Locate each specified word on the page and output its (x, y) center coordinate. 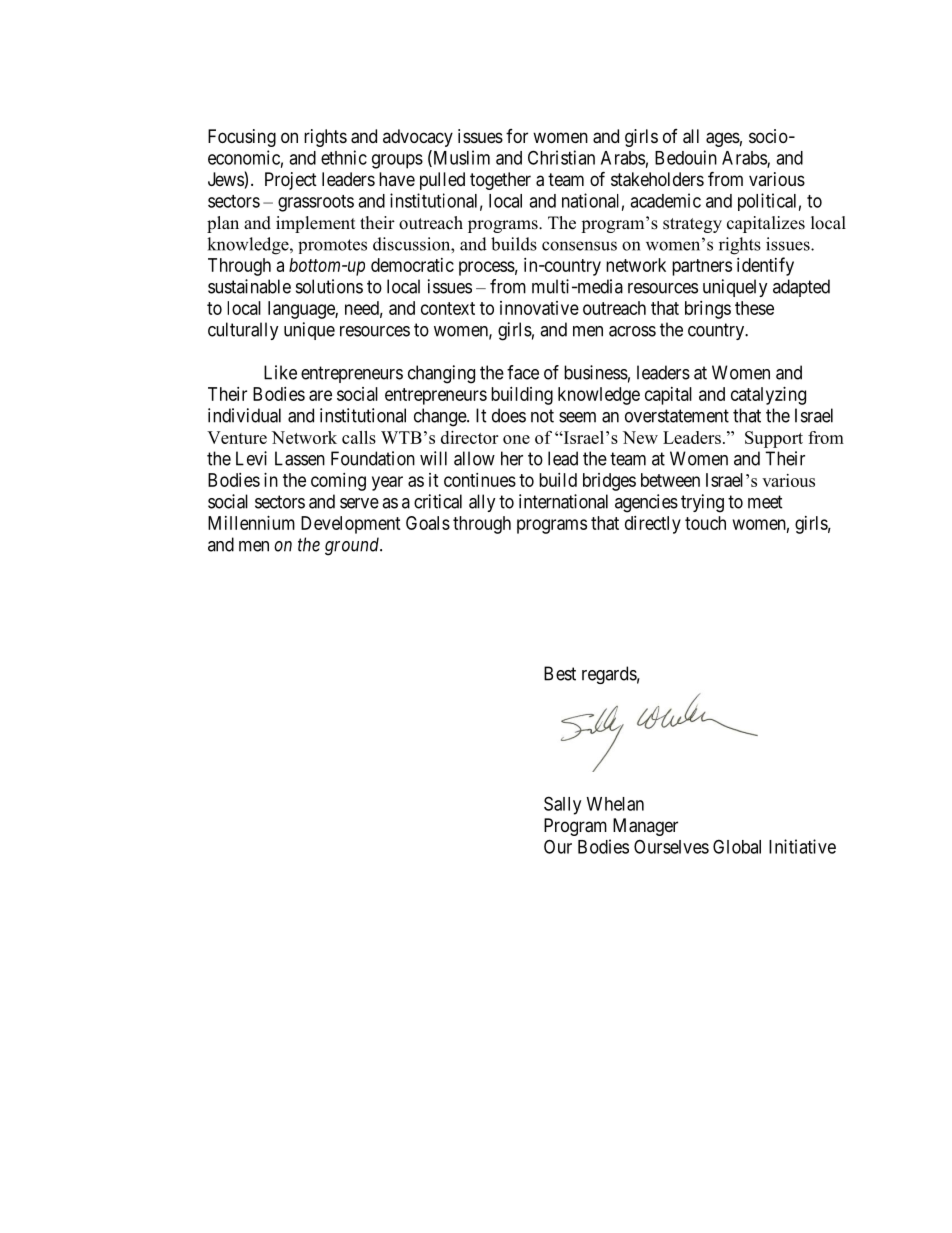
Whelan (615, 804)
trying (702, 503)
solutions (329, 286)
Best (560, 673)
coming (338, 482)
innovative (539, 308)
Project (291, 181)
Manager (645, 827)
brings (708, 310)
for (517, 136)
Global (737, 846)
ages (723, 139)
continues (480, 480)
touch (705, 523)
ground (353, 546)
